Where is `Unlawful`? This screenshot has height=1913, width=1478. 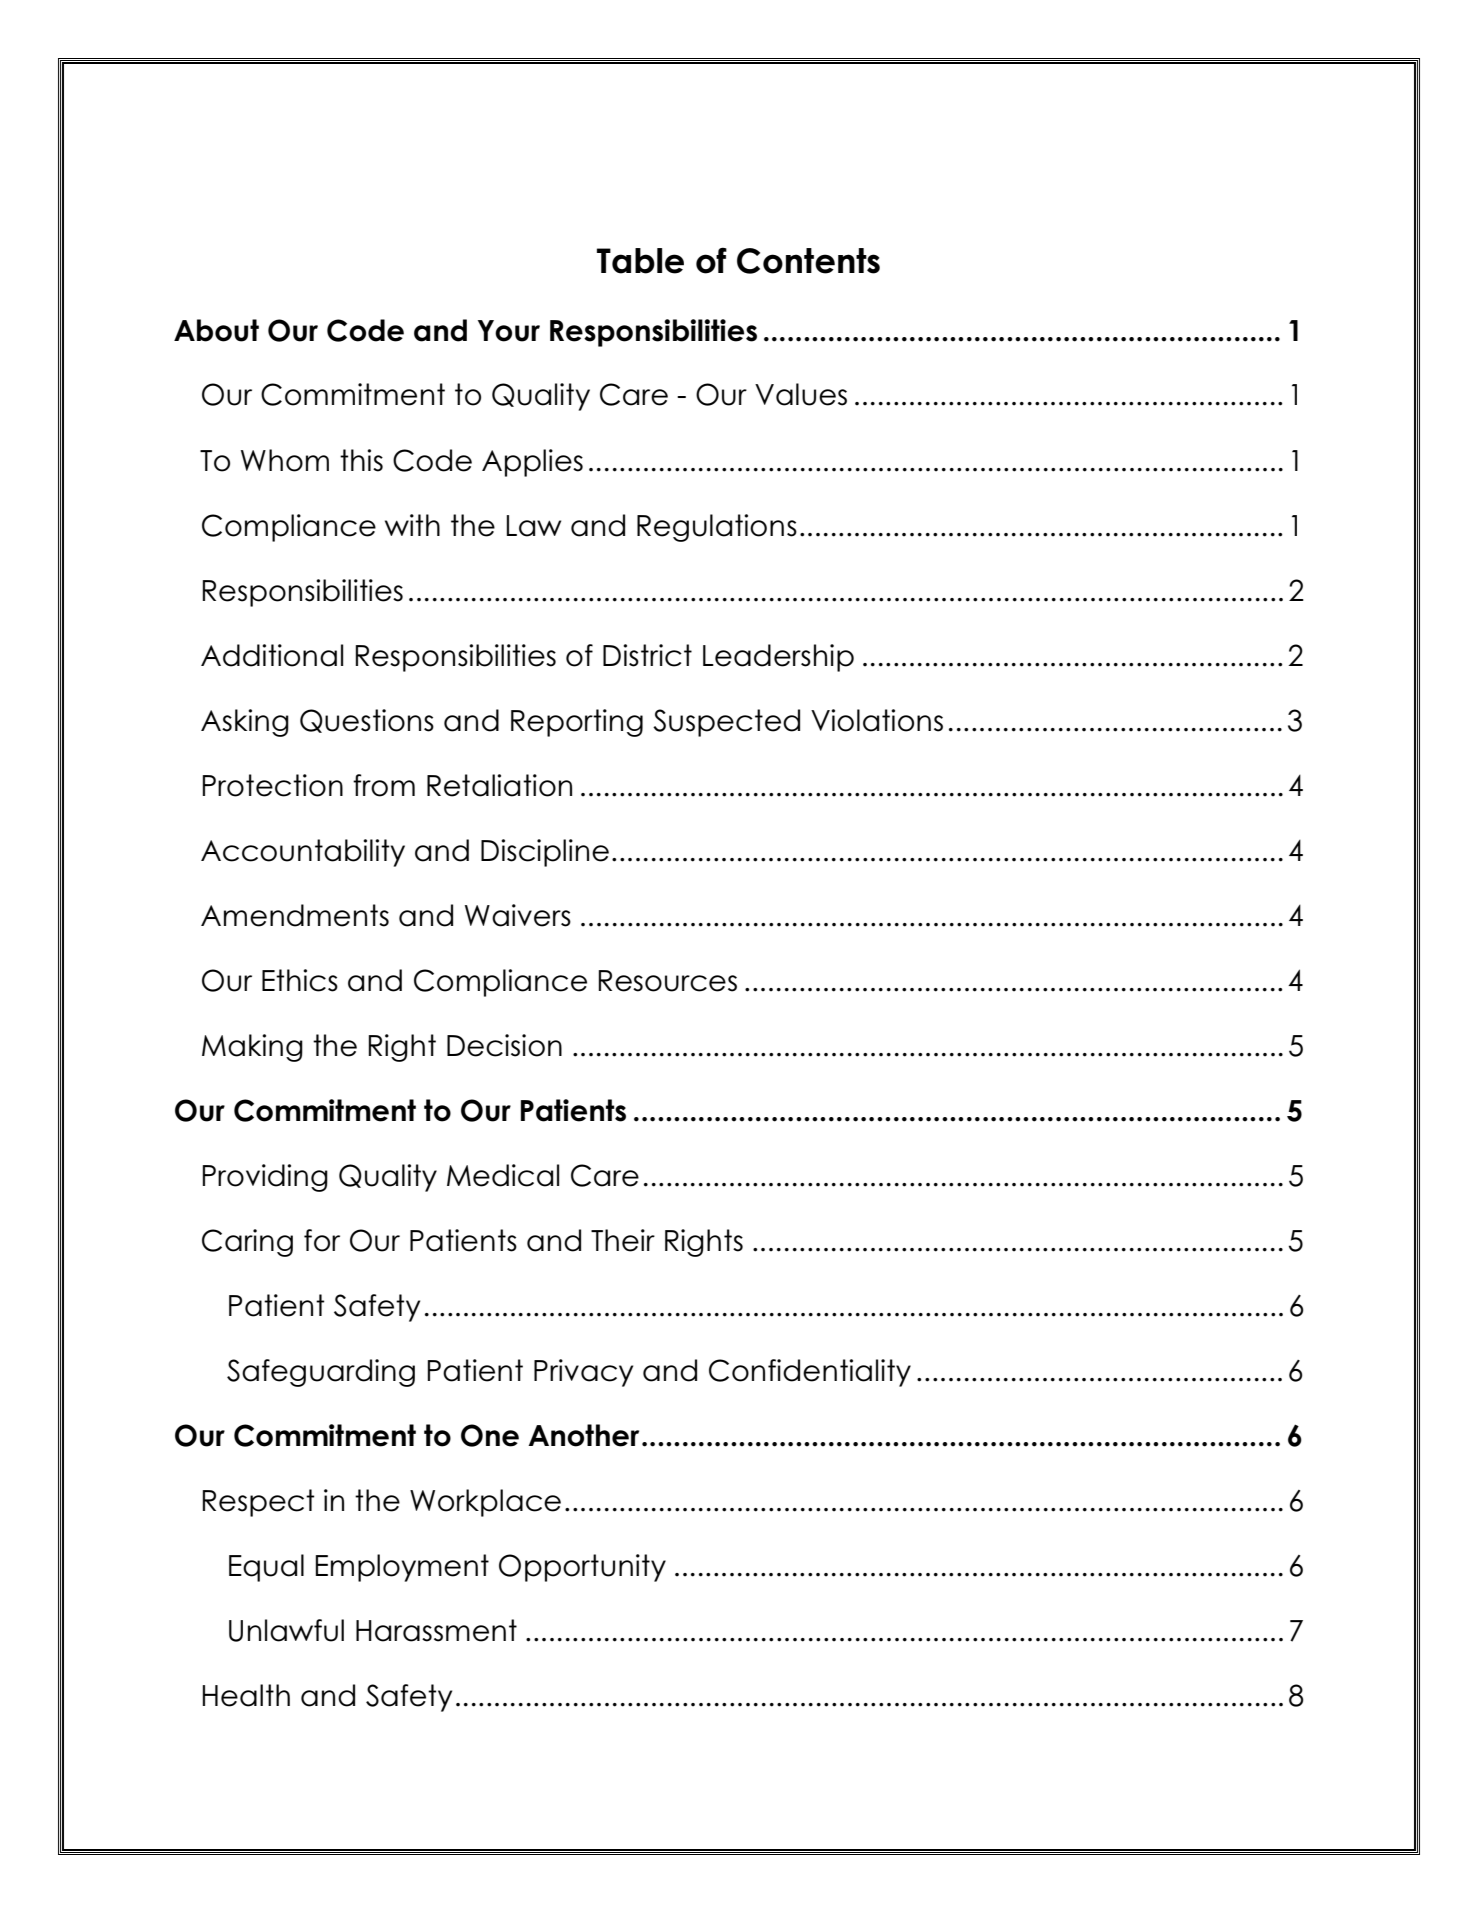 Unlawful is located at coordinates (286, 1630).
